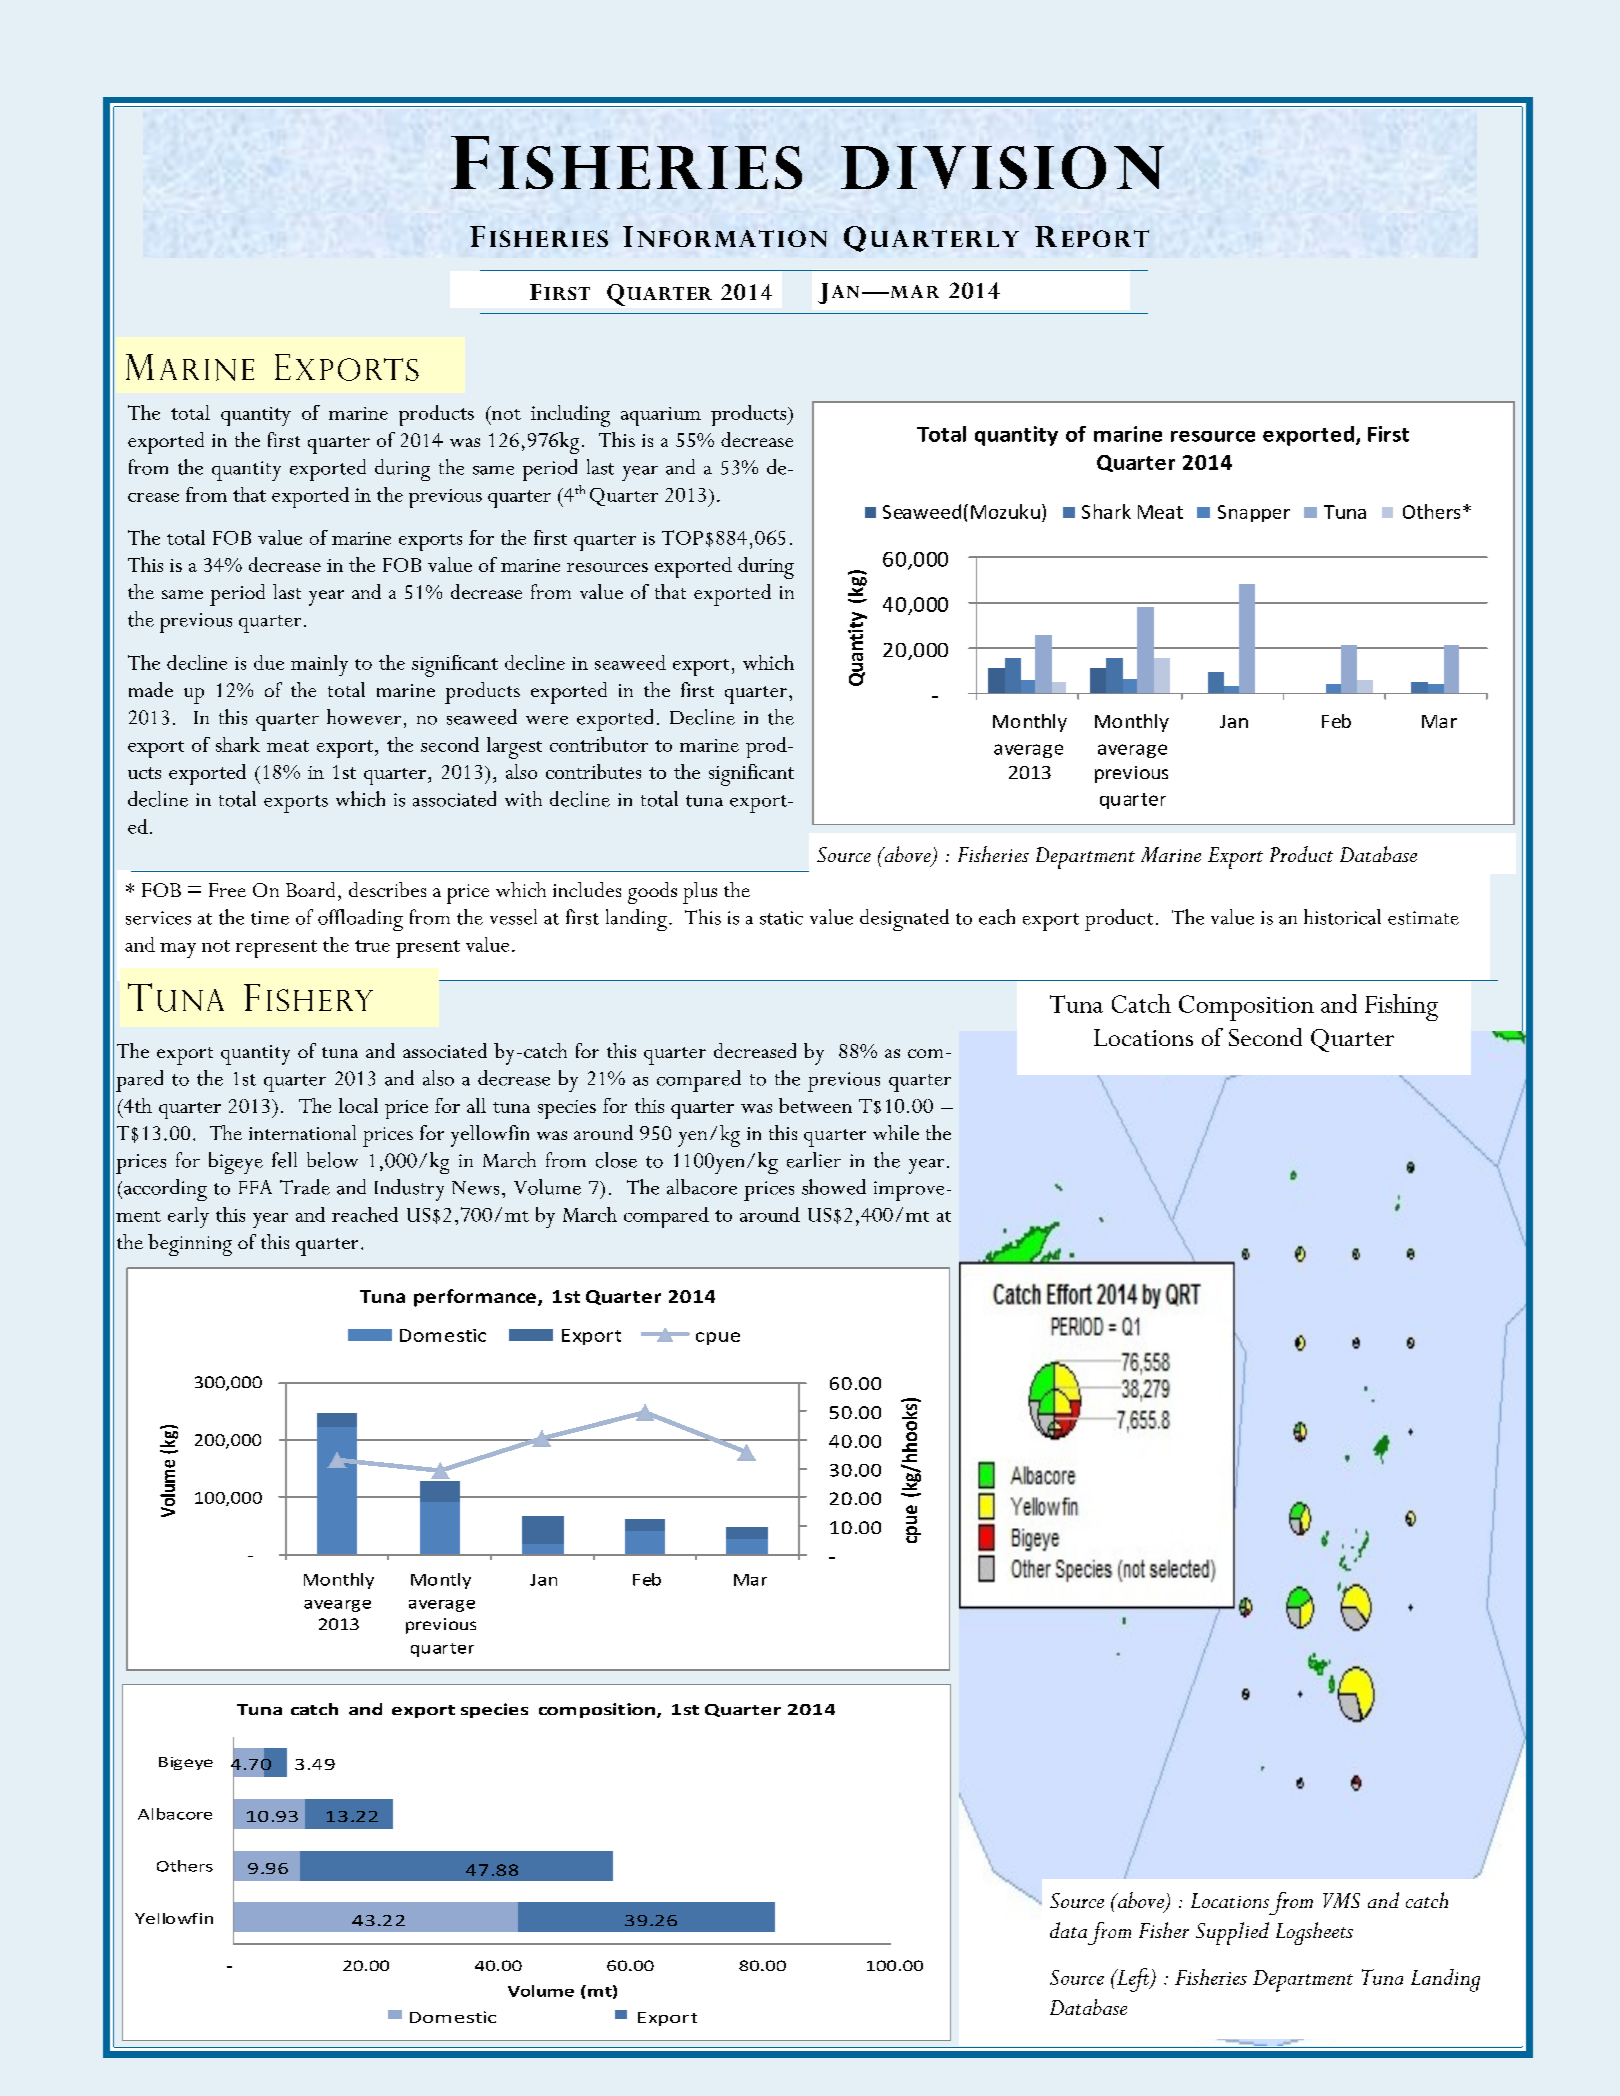  What do you see at coordinates (1232, 1933) in the image?
I see `Supplied` at bounding box center [1232, 1933].
